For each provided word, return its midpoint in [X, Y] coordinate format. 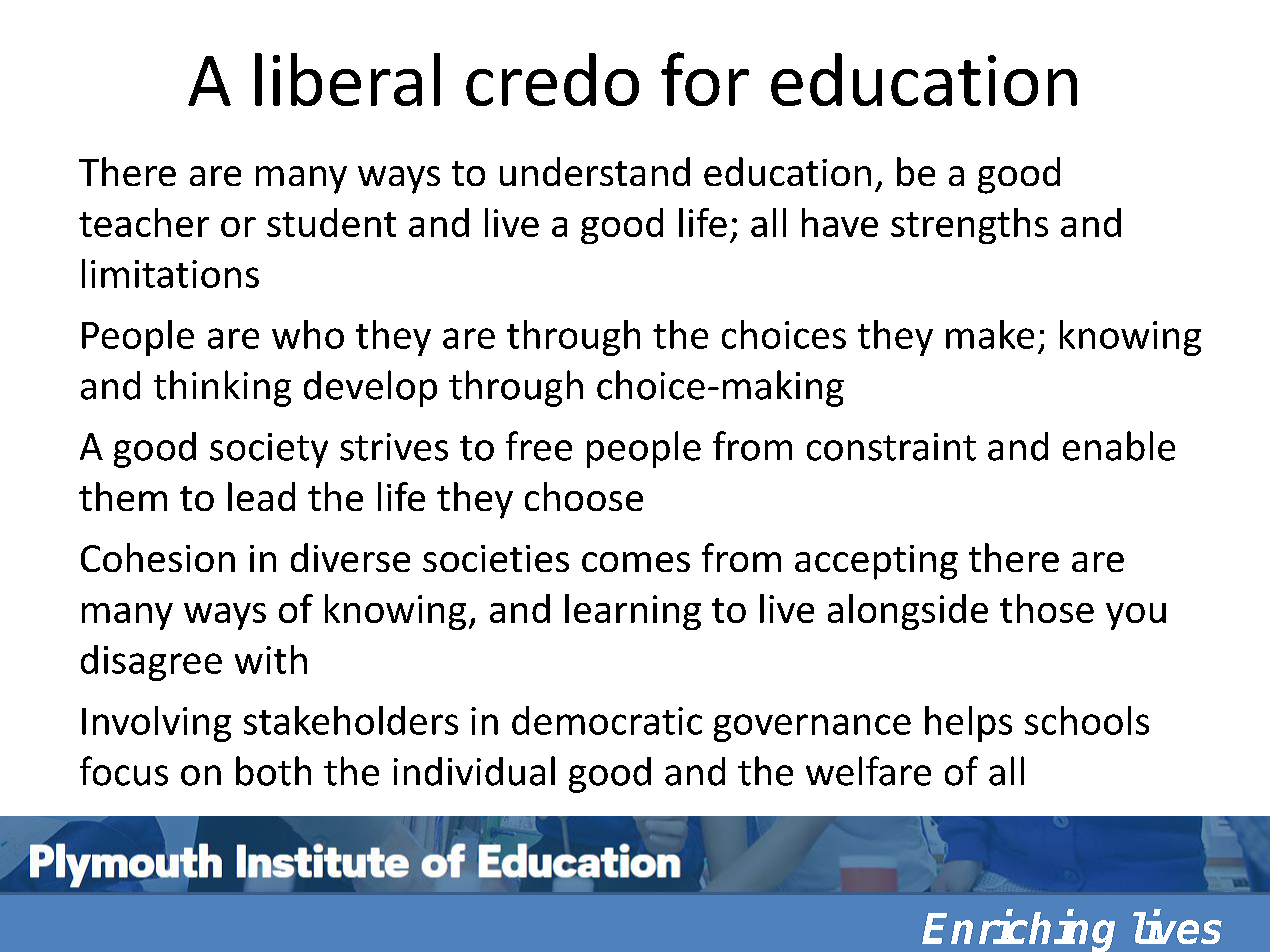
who [308, 334]
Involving [156, 724]
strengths [969, 226]
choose [584, 496]
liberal [347, 79]
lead [261, 496]
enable [1119, 446]
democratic [607, 720]
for [705, 79]
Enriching [1018, 931]
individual [474, 771]
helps [968, 724]
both [273, 771]
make [990, 334]
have [840, 222]
